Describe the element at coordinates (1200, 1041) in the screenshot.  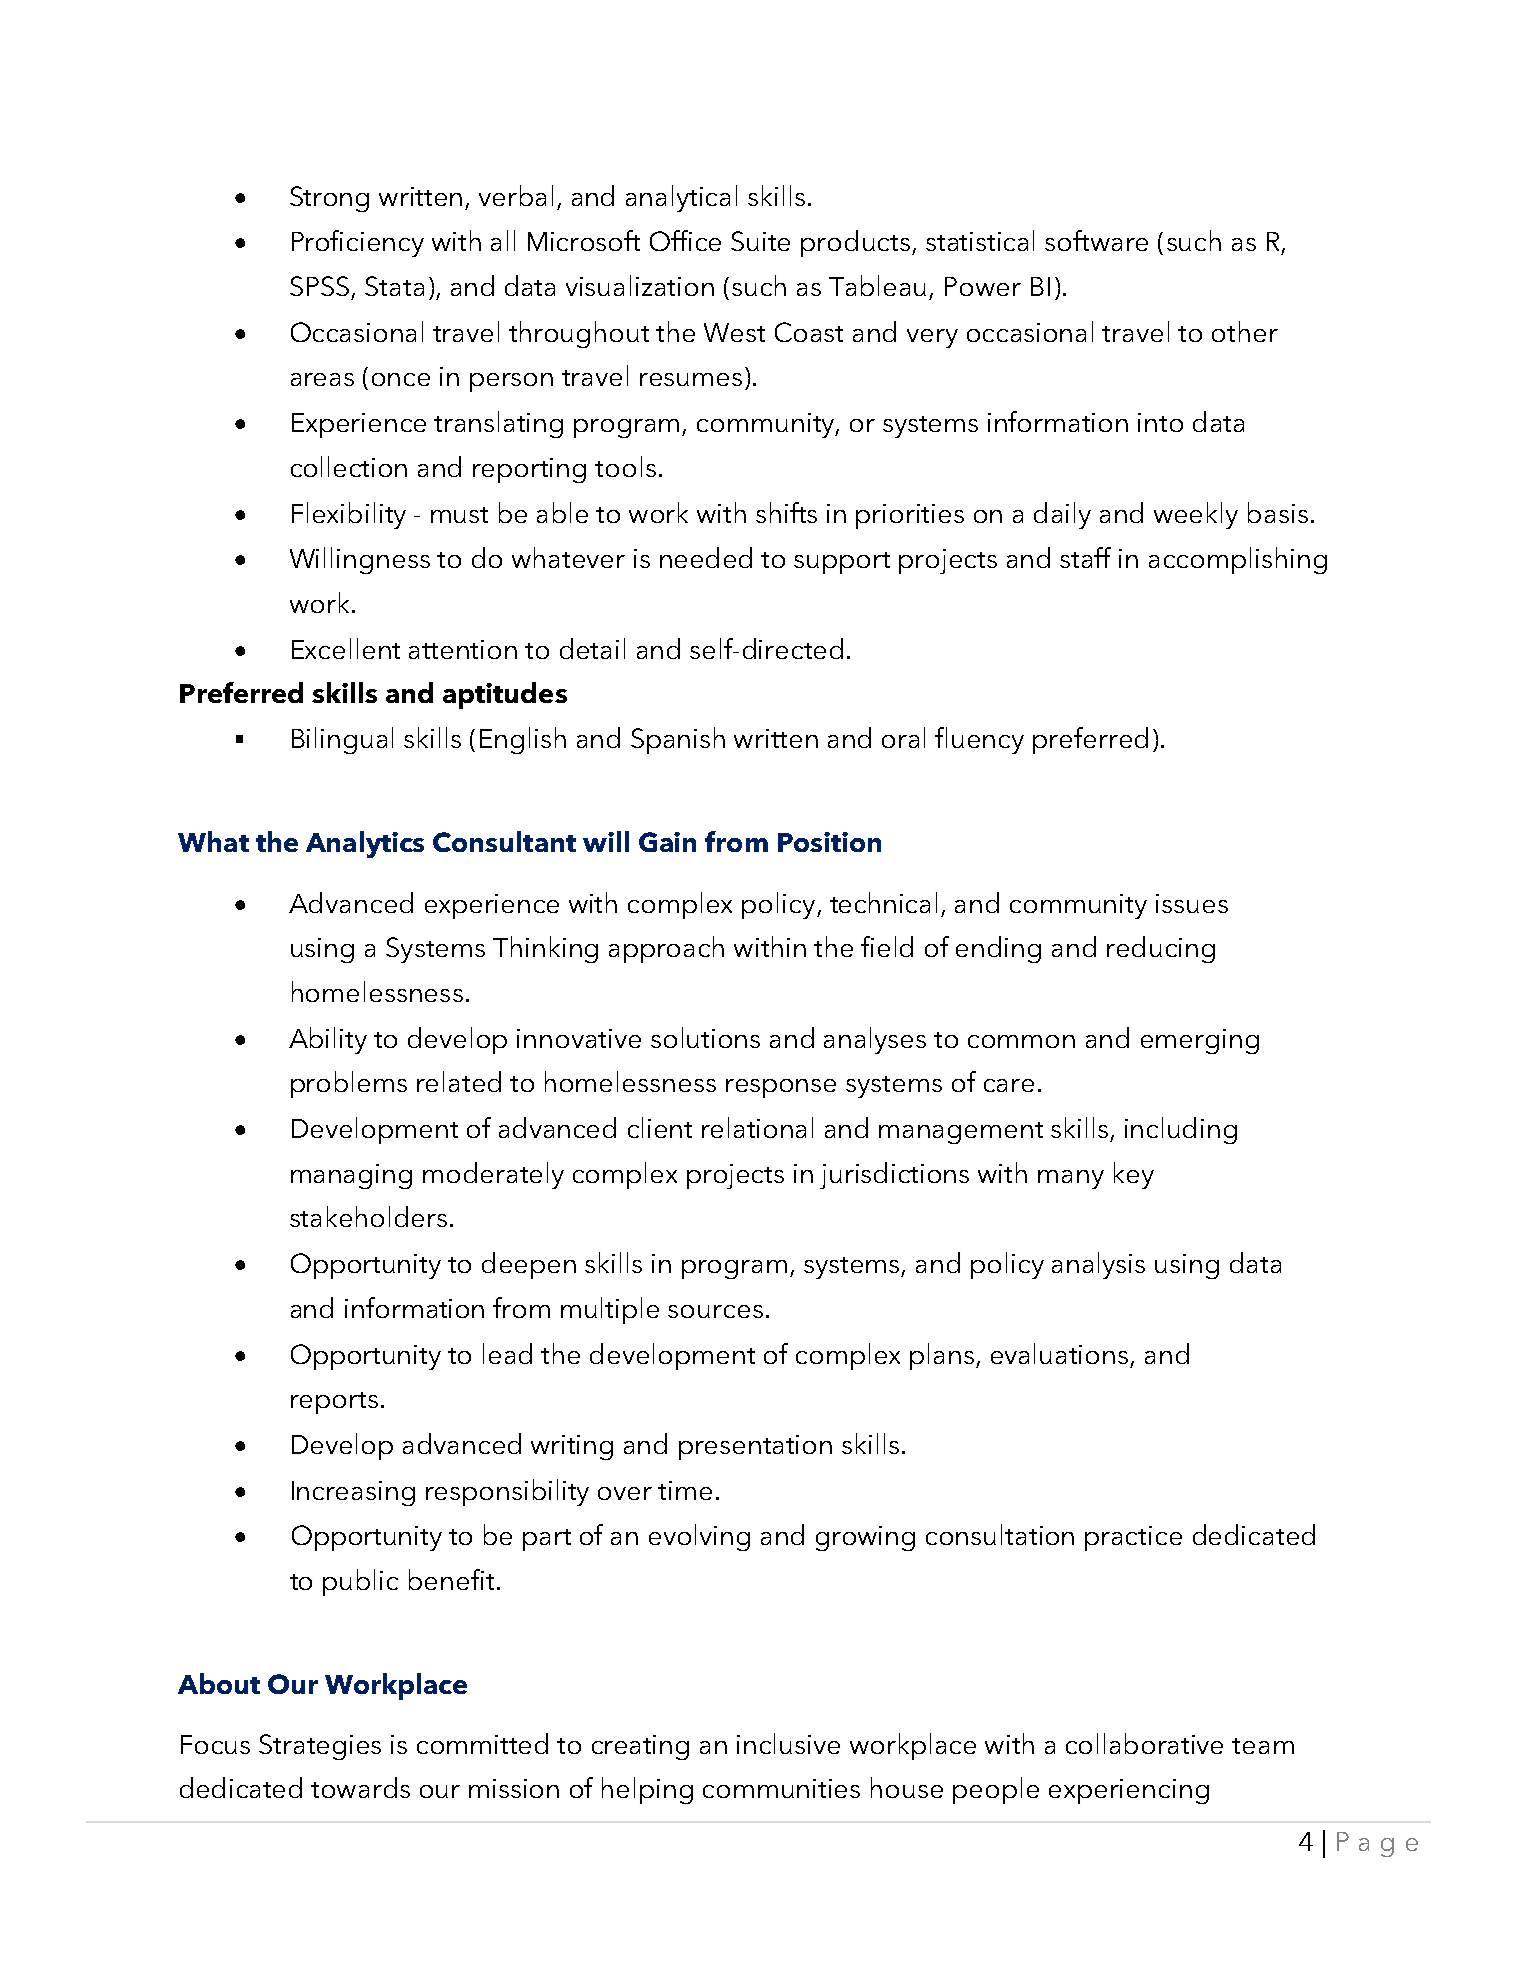
I see `emerging` at that location.
